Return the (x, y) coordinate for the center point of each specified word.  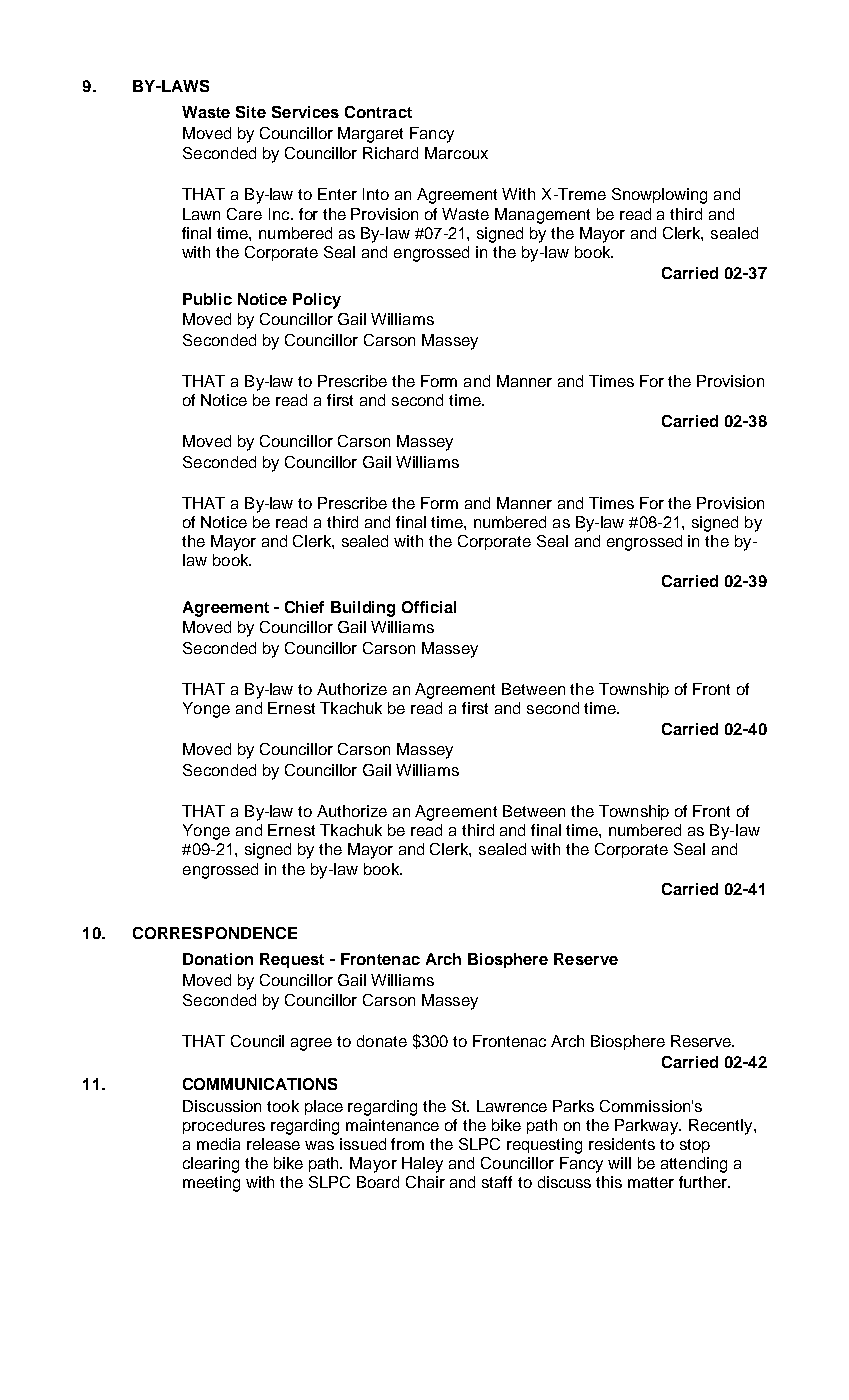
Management (542, 216)
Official (429, 607)
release (273, 1144)
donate (382, 1041)
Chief (304, 607)
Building (363, 609)
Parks (573, 1106)
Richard (390, 153)
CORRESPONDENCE (215, 933)
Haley (422, 1165)
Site (251, 112)
